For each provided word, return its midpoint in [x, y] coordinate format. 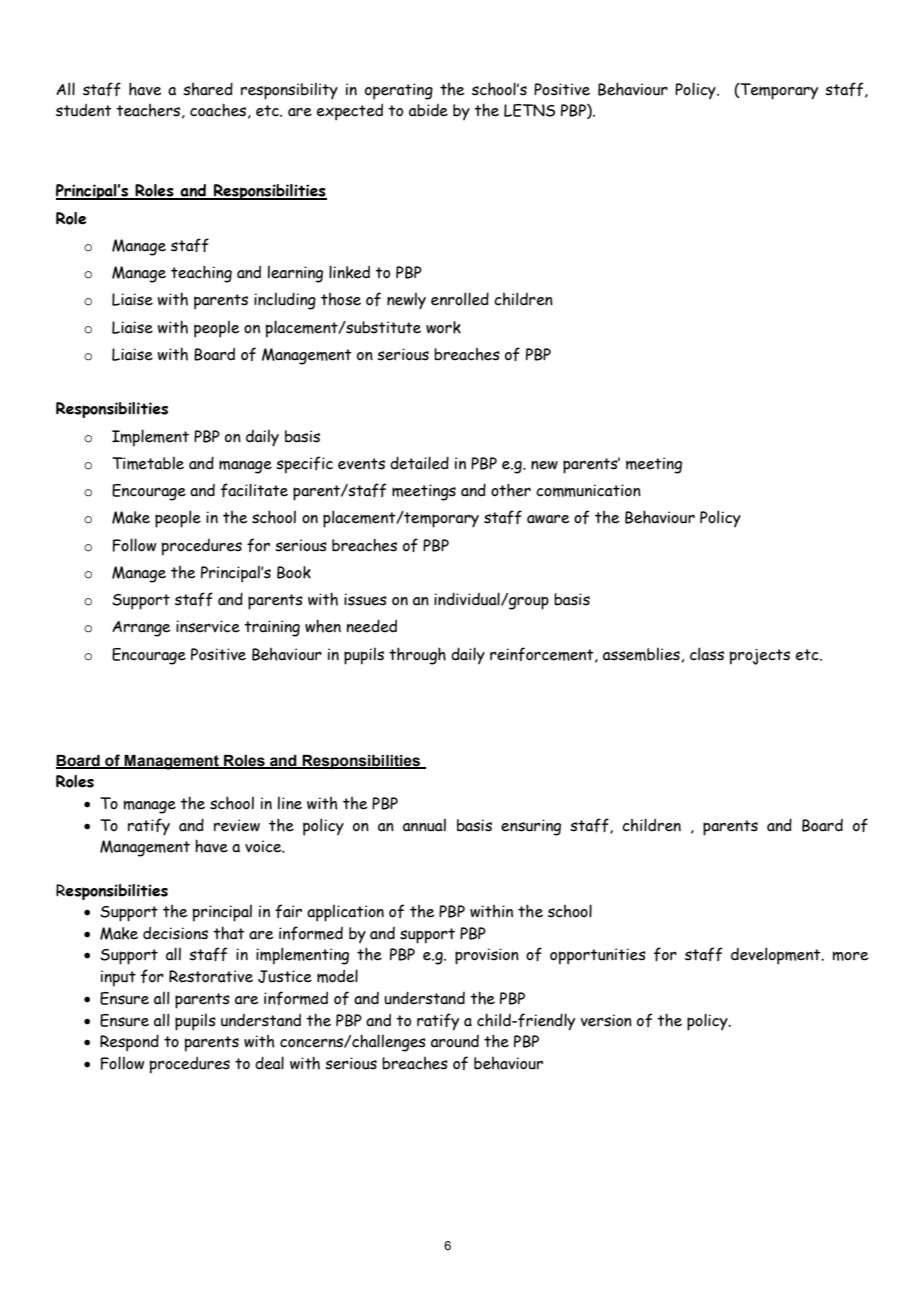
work [443, 327]
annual [424, 825]
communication [588, 490]
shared [208, 89]
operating [399, 91]
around [455, 1041]
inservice [208, 626]
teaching [201, 274]
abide [428, 110]
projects [760, 657]
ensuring [531, 827]
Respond [129, 1043]
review [237, 825]
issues [365, 599]
